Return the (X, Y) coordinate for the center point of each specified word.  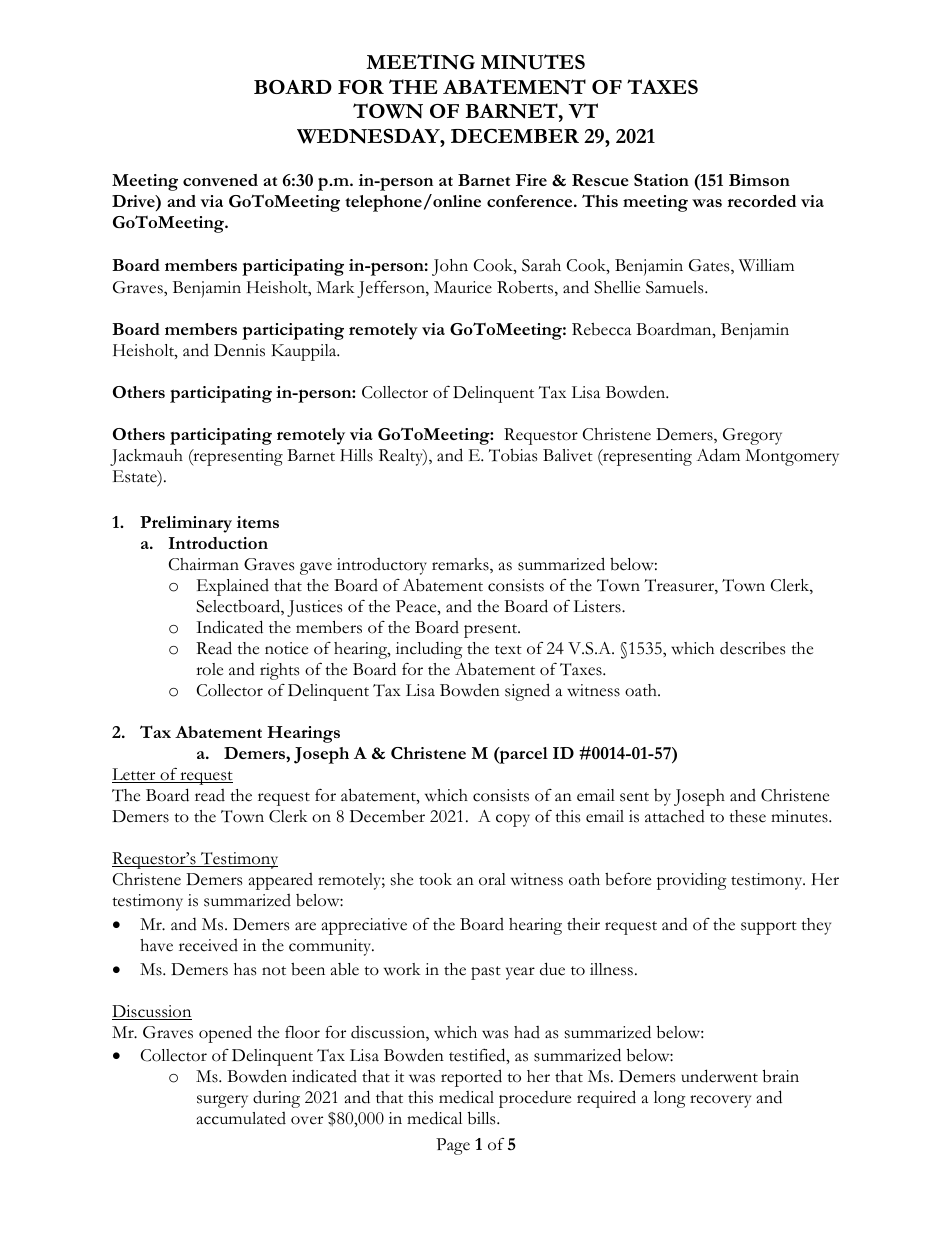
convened (220, 180)
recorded (761, 201)
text (508, 650)
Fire (531, 180)
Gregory (752, 436)
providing (692, 881)
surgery (222, 1101)
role (209, 669)
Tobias (513, 455)
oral (492, 879)
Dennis (239, 350)
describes (752, 648)
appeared (281, 881)
